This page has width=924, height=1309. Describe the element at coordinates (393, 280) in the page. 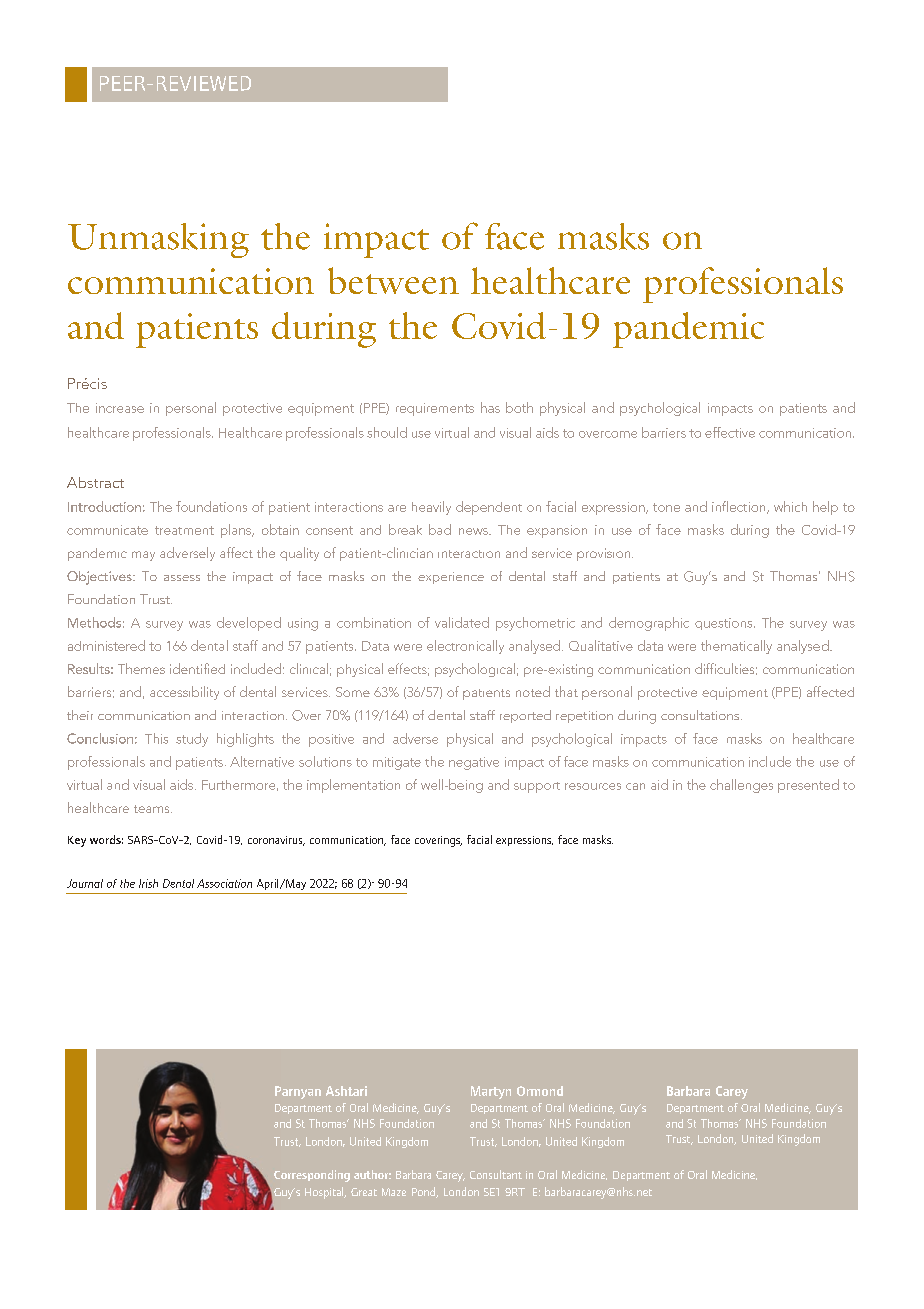

I see `between` at that location.
